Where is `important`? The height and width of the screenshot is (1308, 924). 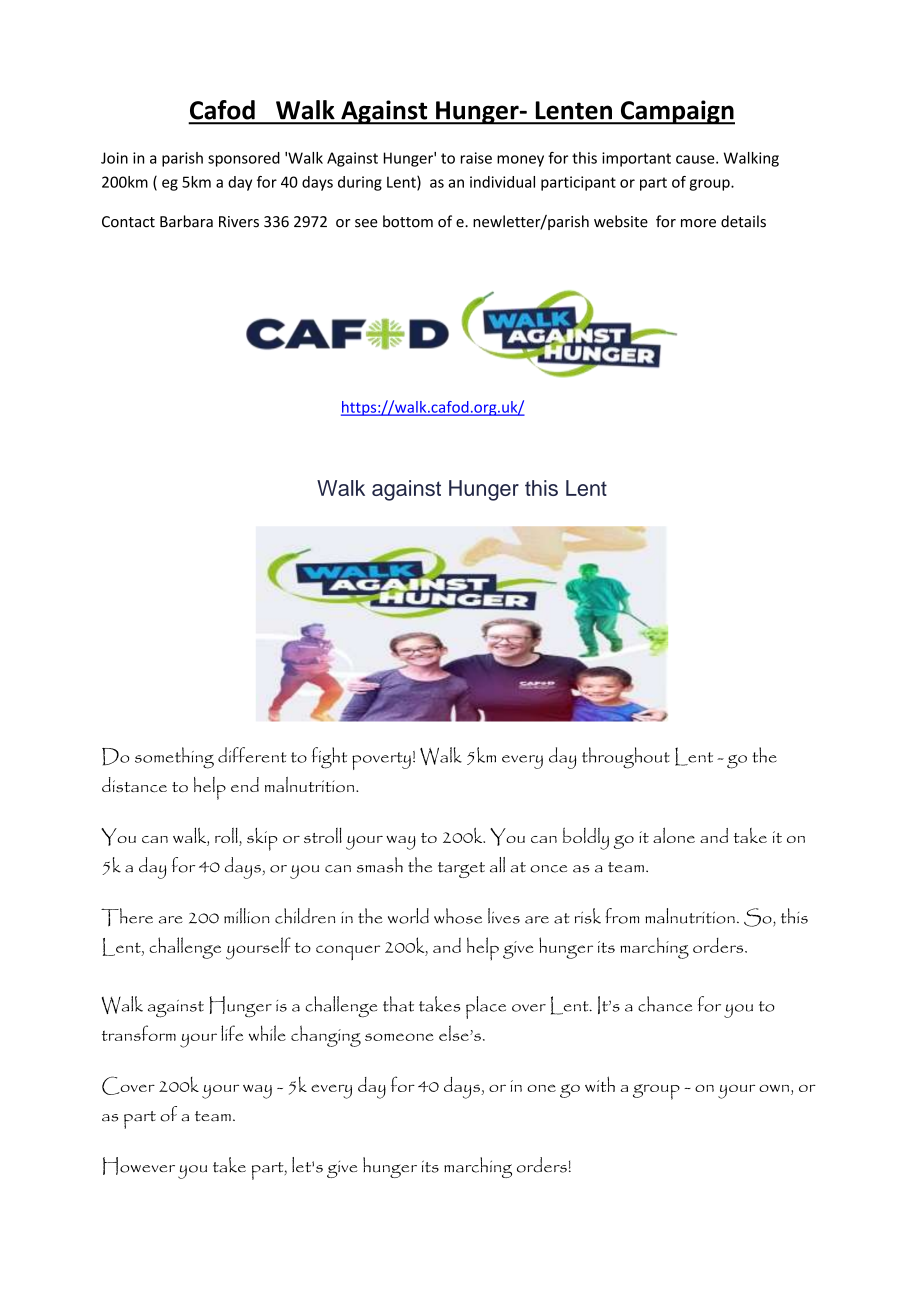 important is located at coordinates (636, 159).
